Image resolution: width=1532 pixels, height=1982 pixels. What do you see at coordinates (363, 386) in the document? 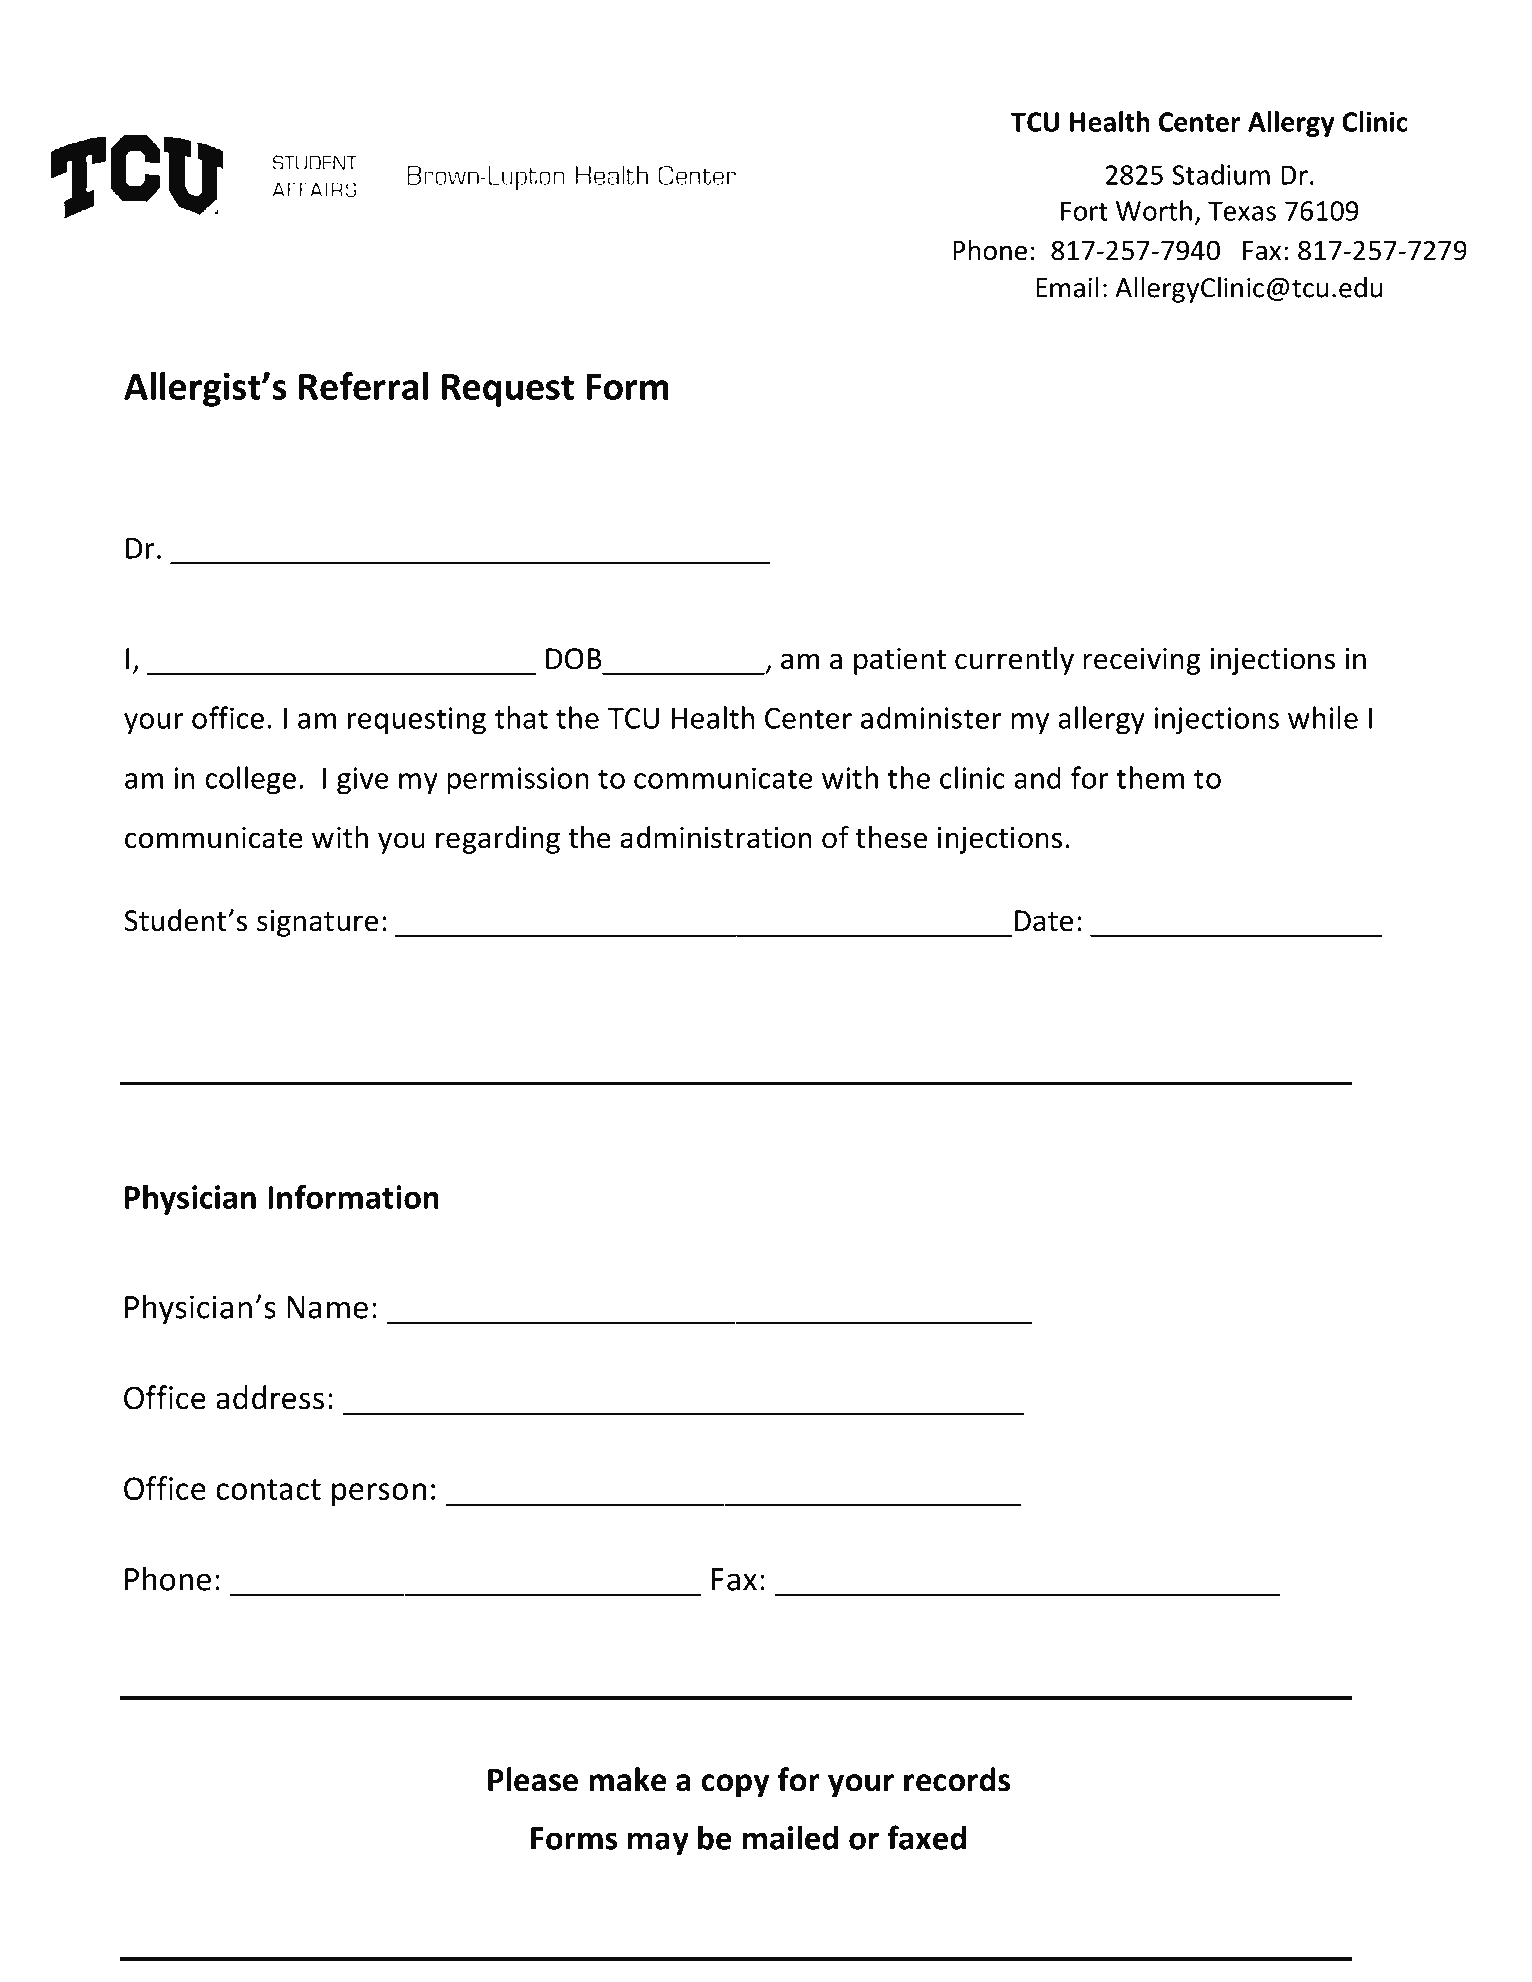
I see `Referral` at bounding box center [363, 386].
